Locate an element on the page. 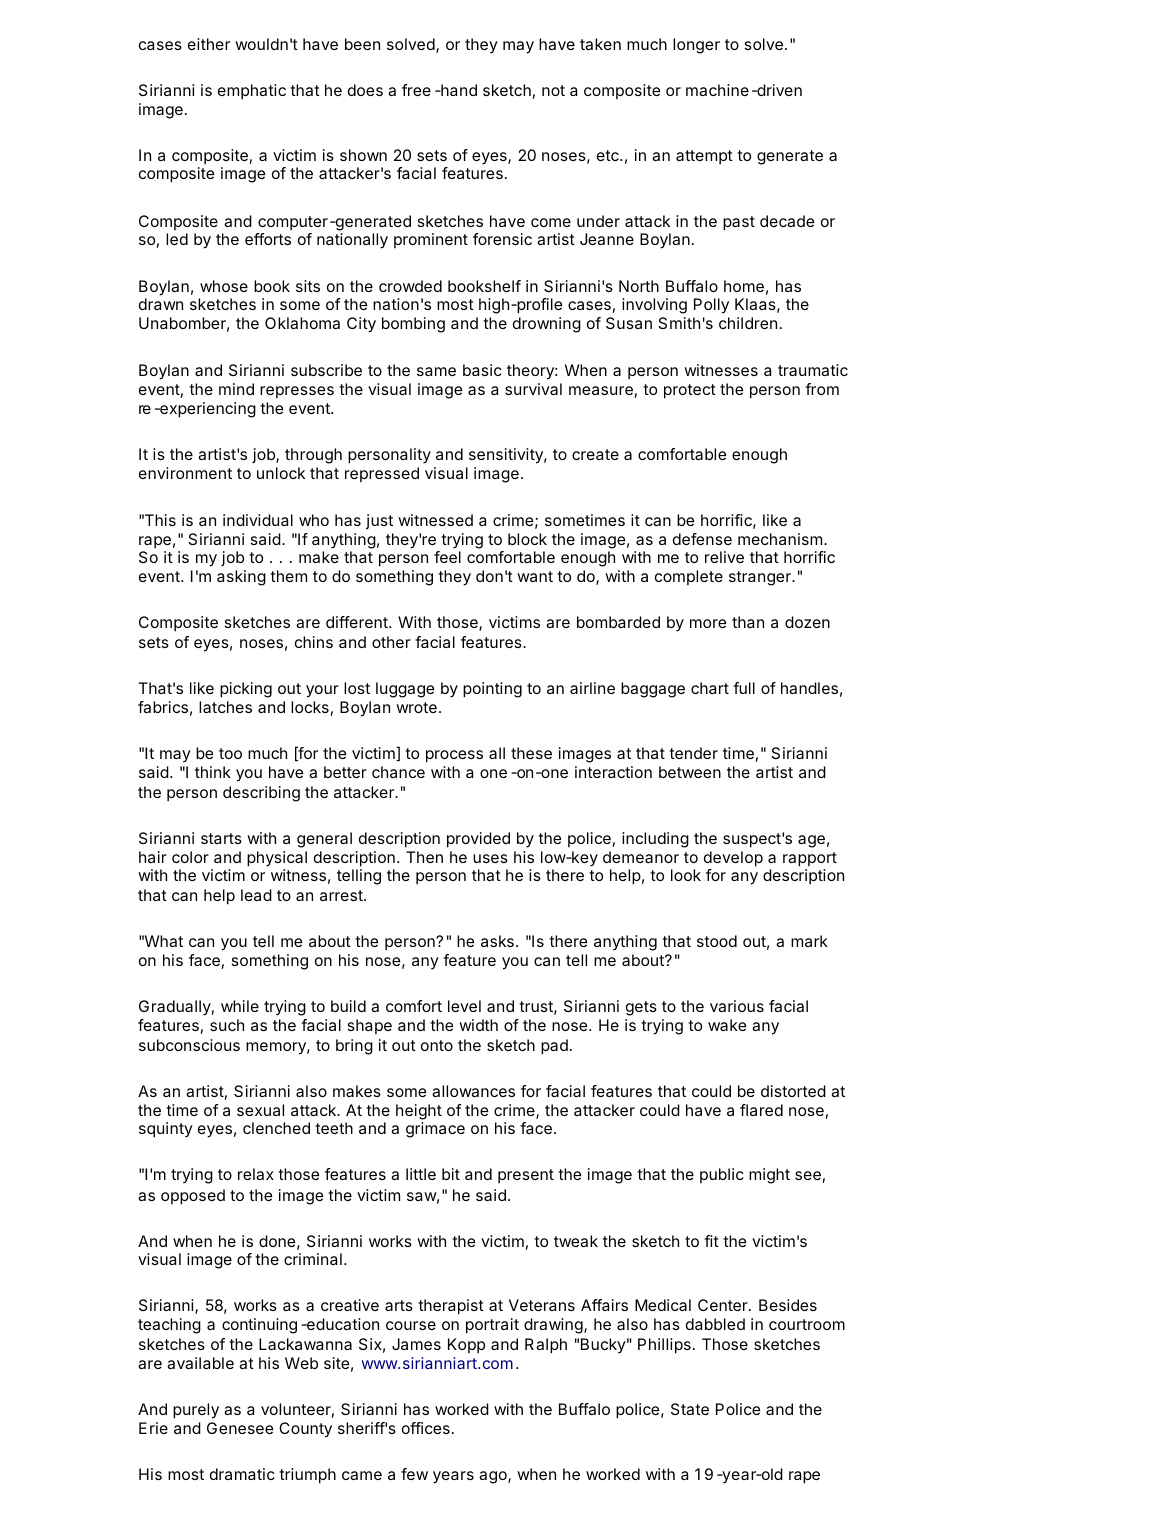 The height and width of the page is (1519, 1174). not is located at coordinates (553, 90).
